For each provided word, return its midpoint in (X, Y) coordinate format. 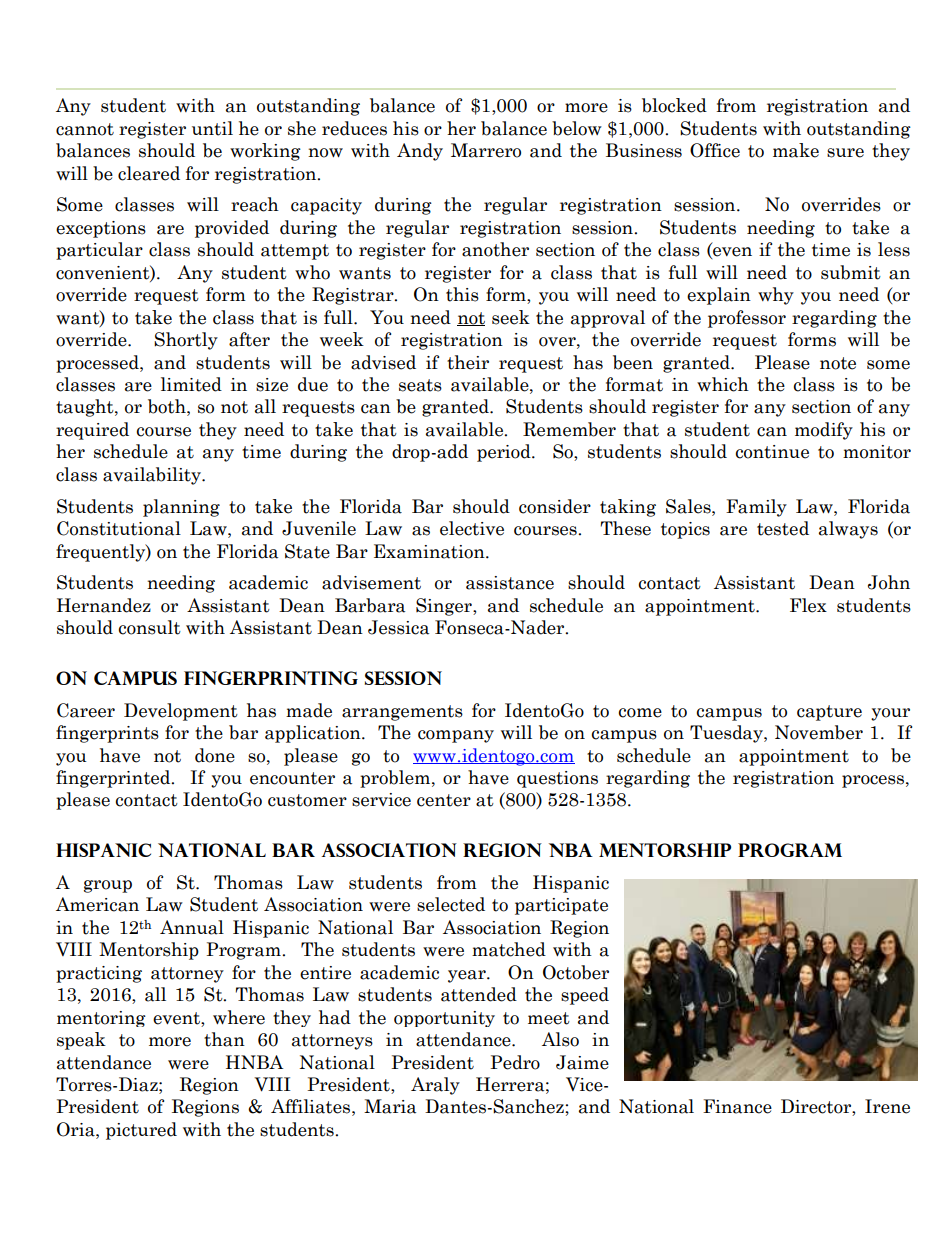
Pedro (515, 1062)
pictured (141, 1131)
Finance (737, 1106)
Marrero (486, 150)
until (212, 128)
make (796, 150)
